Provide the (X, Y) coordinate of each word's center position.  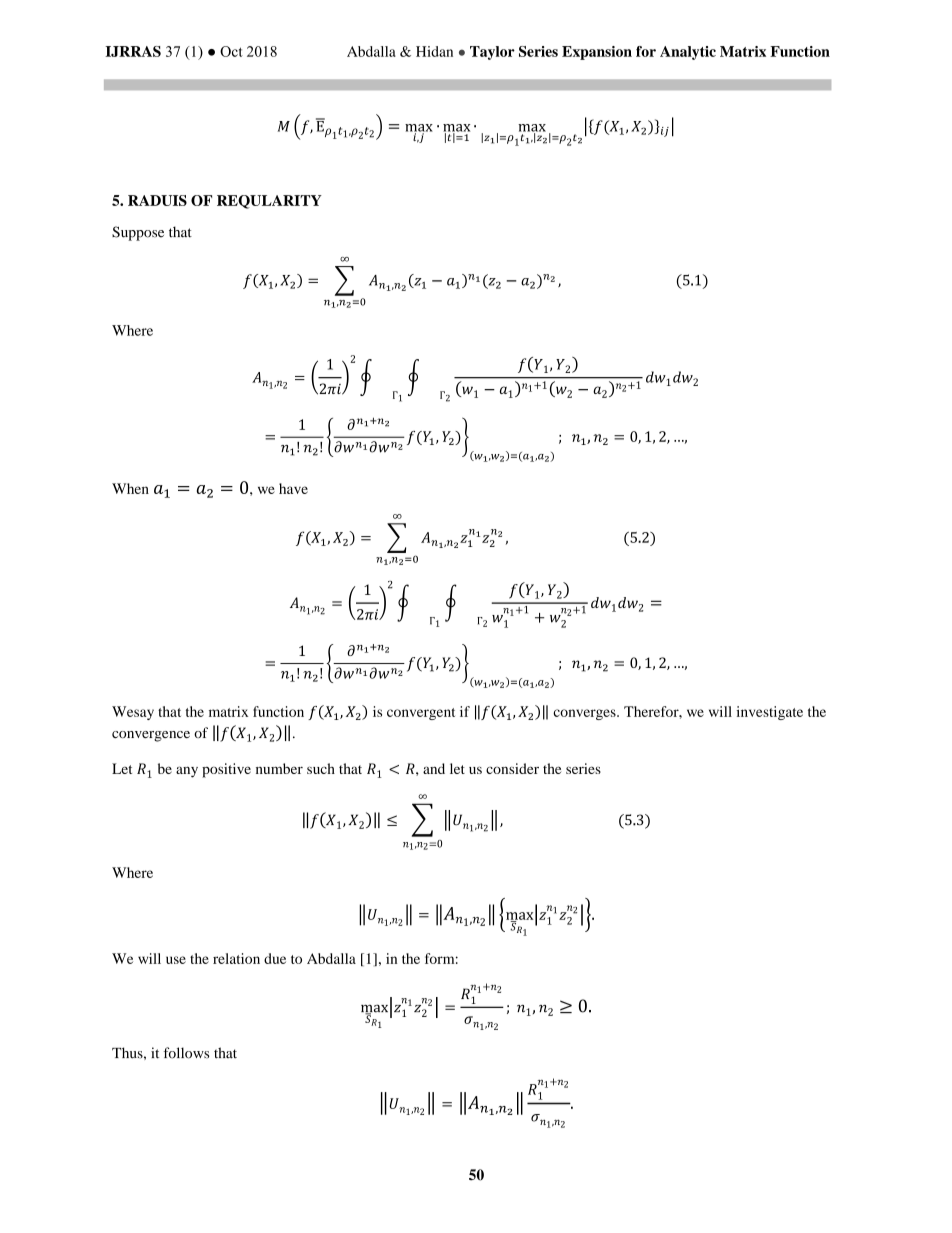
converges (585, 714)
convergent (421, 714)
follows (186, 1053)
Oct (231, 51)
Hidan (434, 51)
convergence (151, 736)
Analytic (688, 53)
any (187, 772)
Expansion (597, 53)
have (293, 488)
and (434, 768)
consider (512, 768)
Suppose (138, 233)
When (130, 488)
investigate (770, 713)
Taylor (492, 53)
